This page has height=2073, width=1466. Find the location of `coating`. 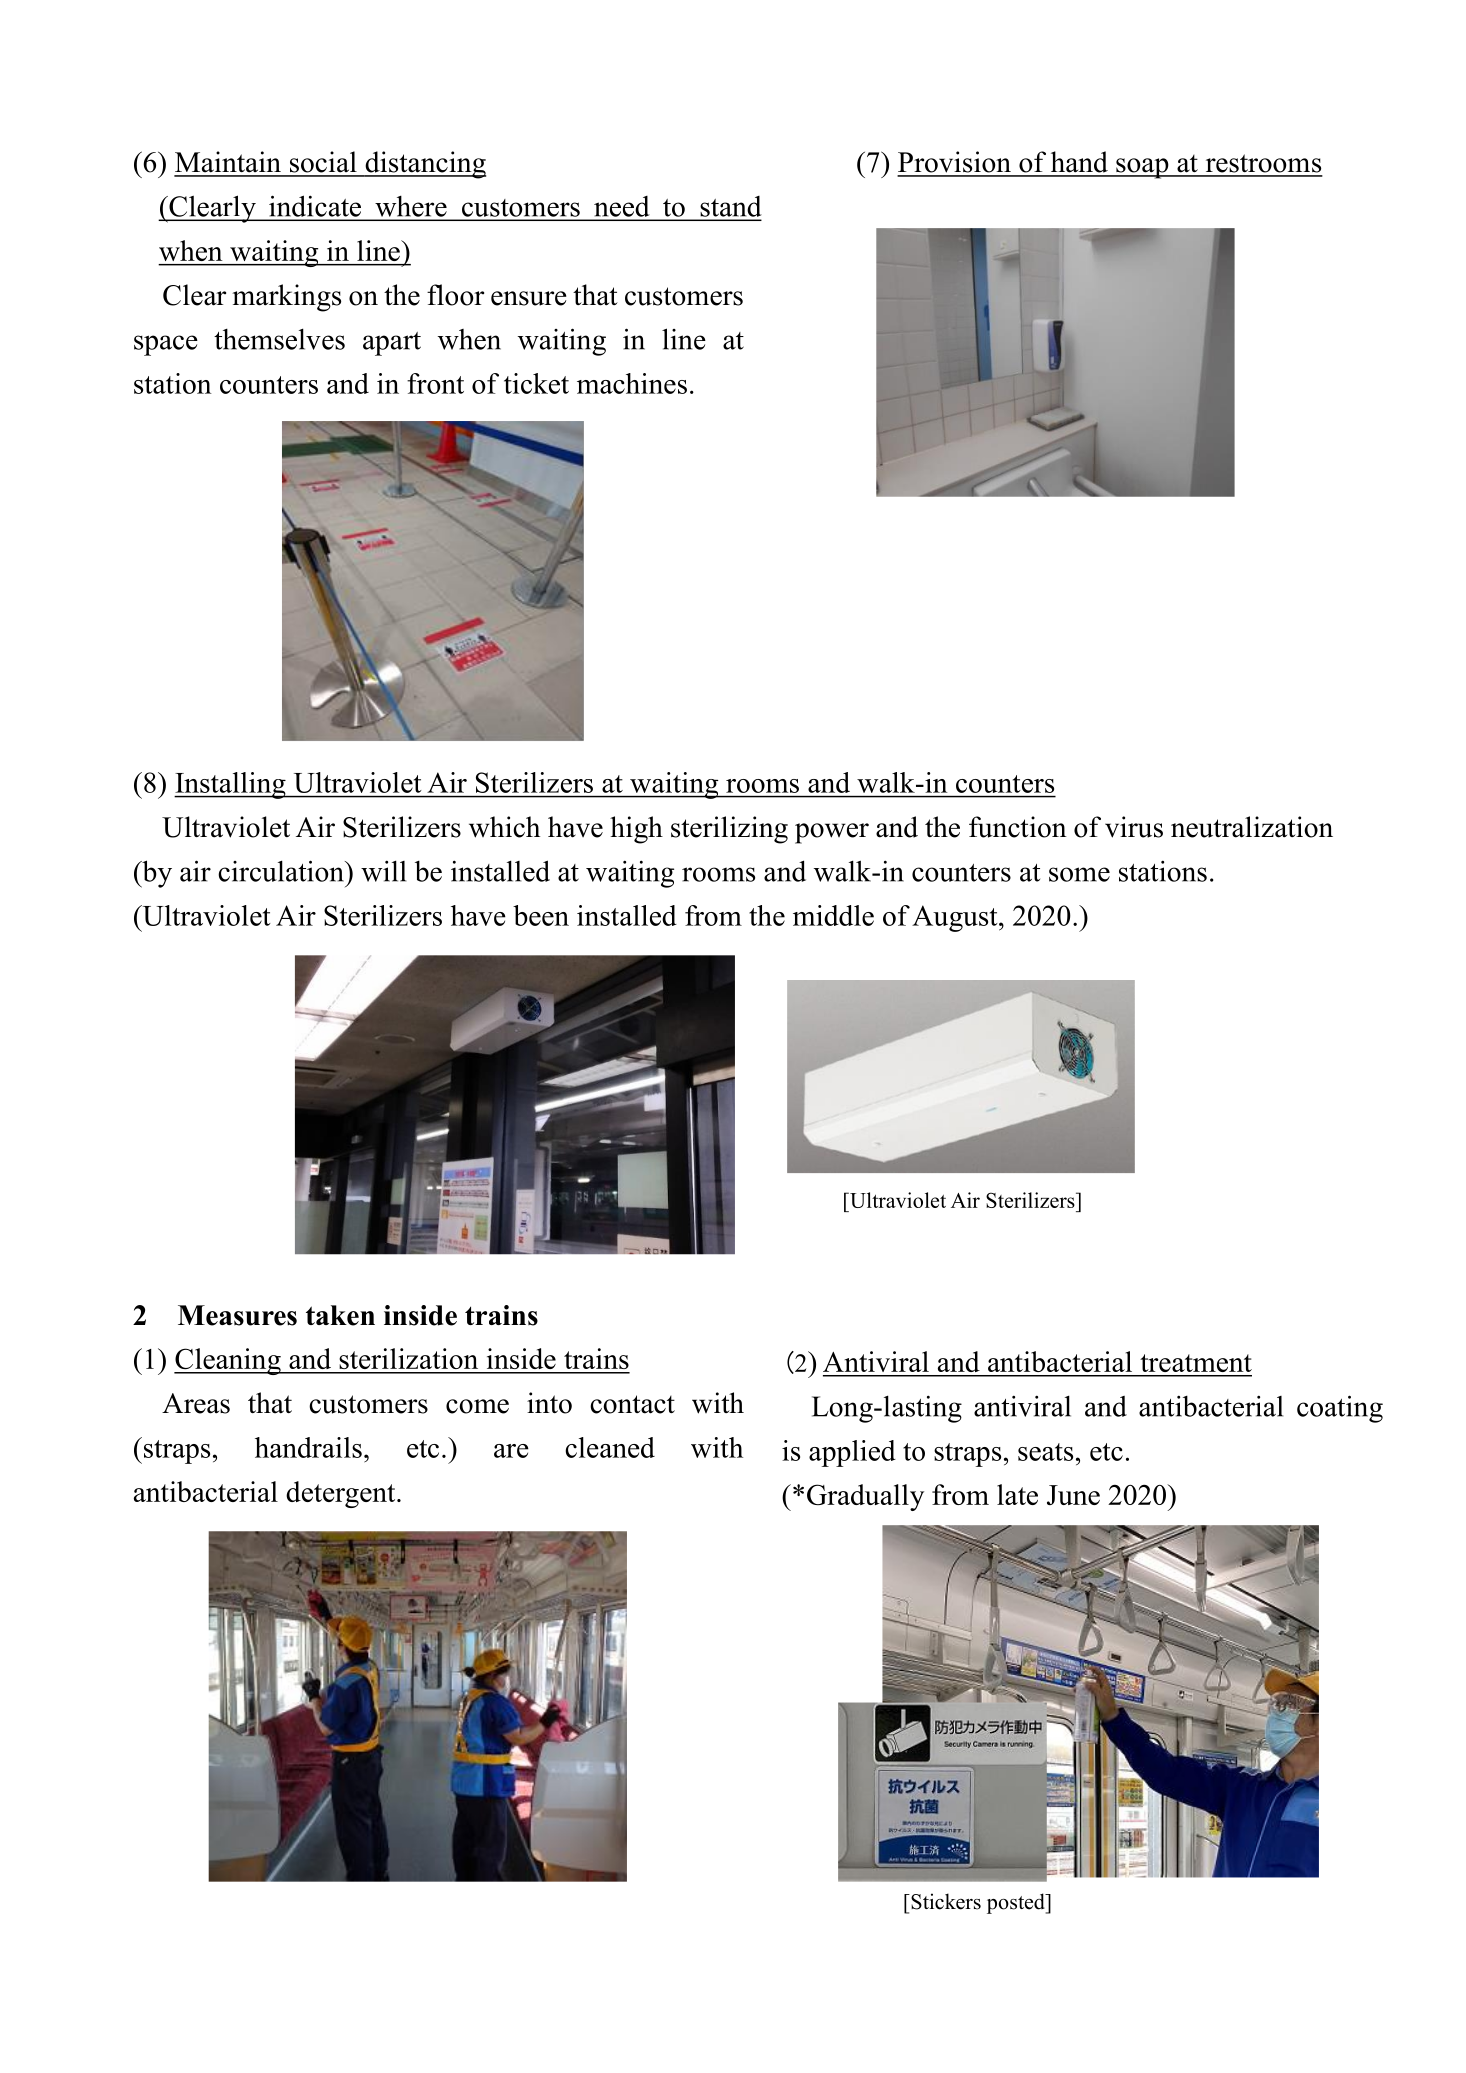

coating is located at coordinates (1340, 1409).
